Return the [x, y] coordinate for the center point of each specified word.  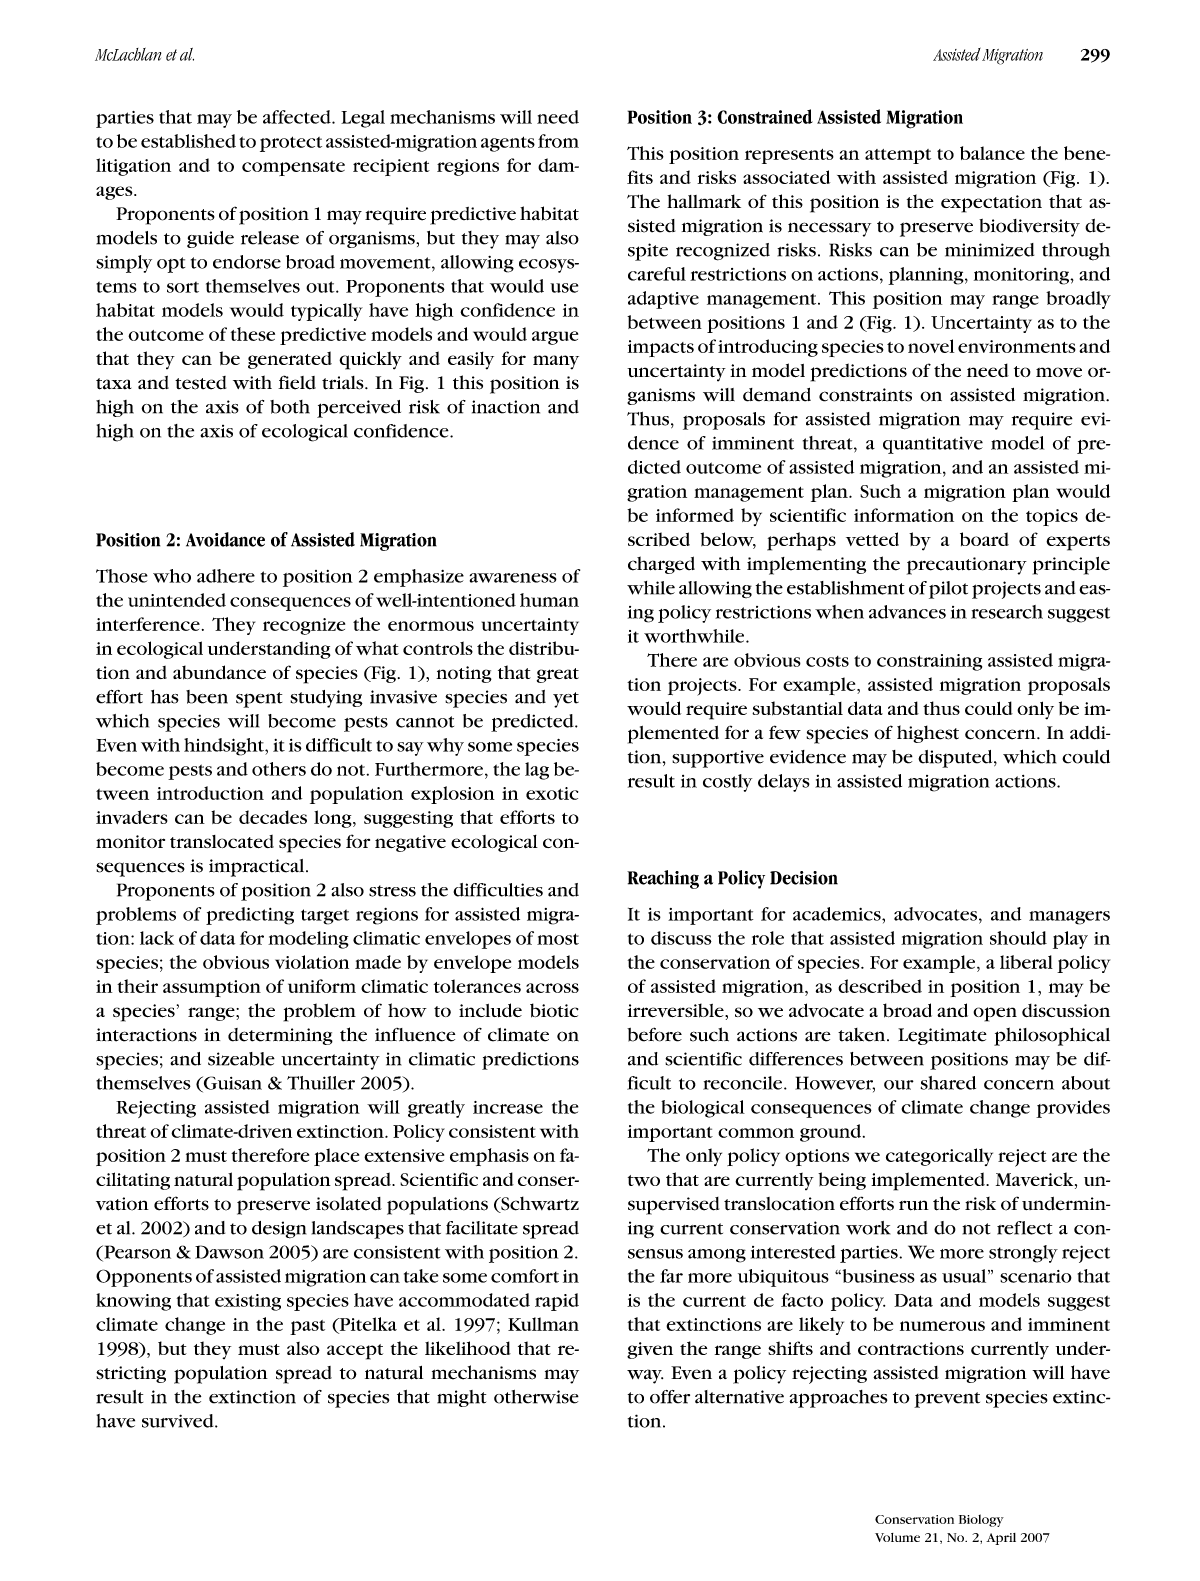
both [290, 407]
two [644, 1180]
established [188, 141]
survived [179, 1421]
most [558, 939]
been [207, 697]
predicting [250, 916]
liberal [1026, 962]
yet [566, 700]
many [556, 362]
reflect [1024, 1228]
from [558, 141]
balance [992, 153]
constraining [929, 662]
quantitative [933, 445]
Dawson [229, 1252]
